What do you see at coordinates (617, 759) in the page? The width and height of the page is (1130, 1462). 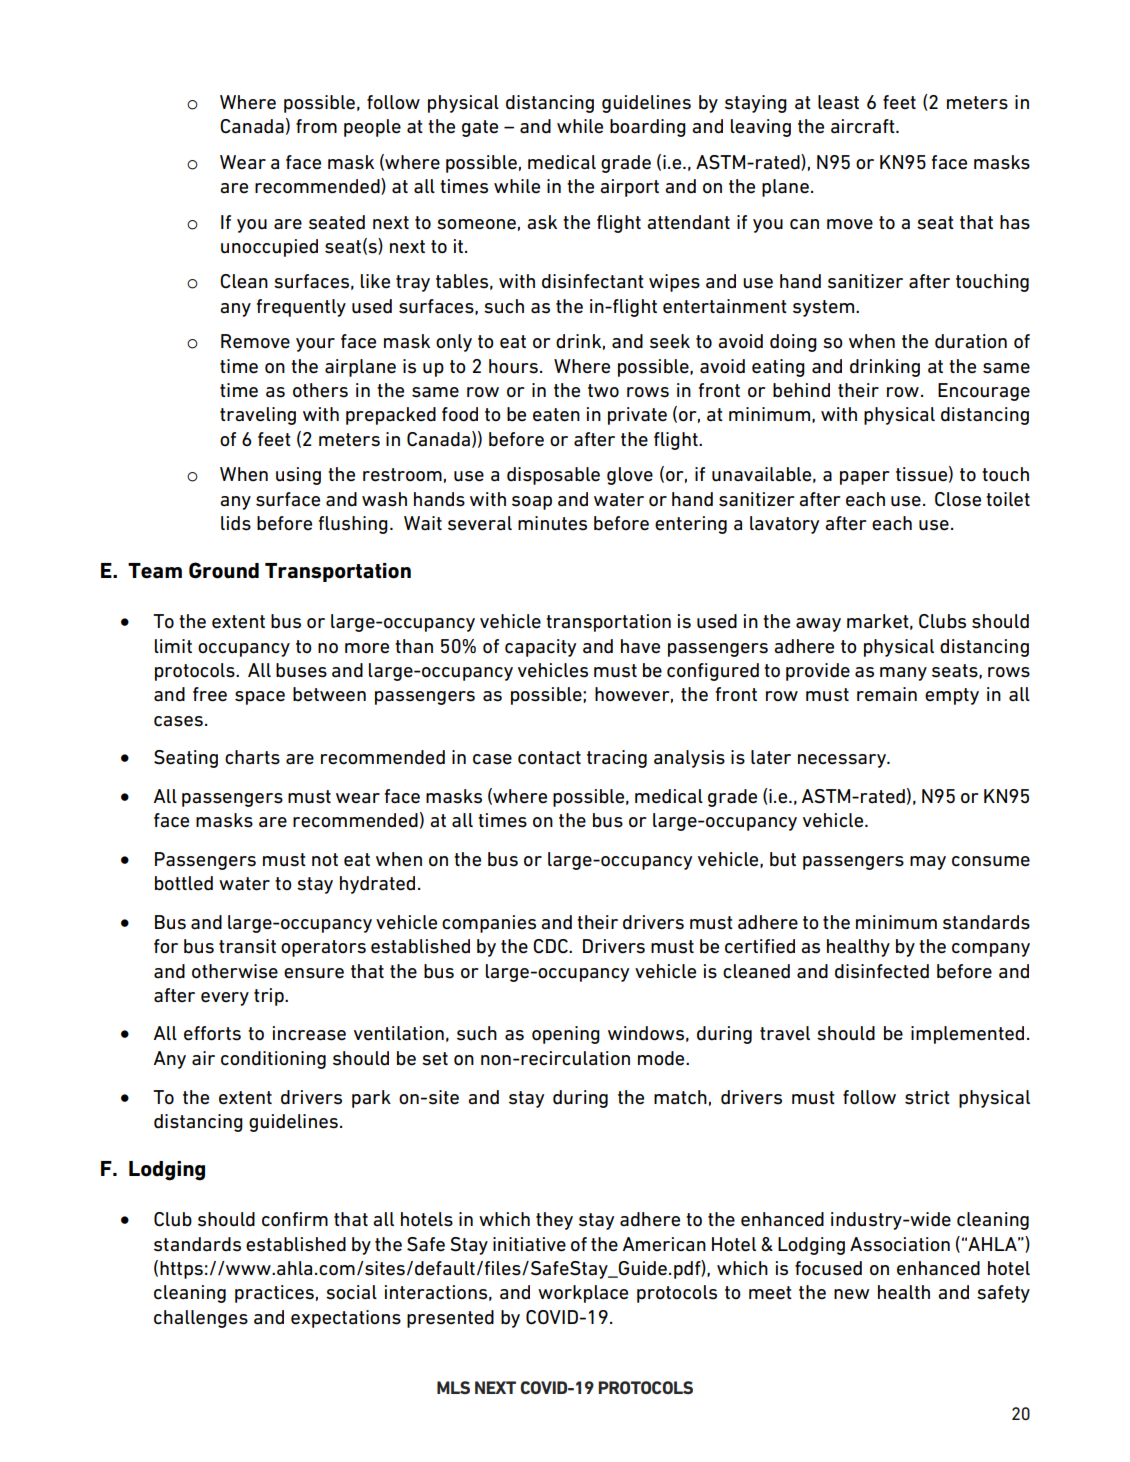 I see `tracing` at bounding box center [617, 759].
